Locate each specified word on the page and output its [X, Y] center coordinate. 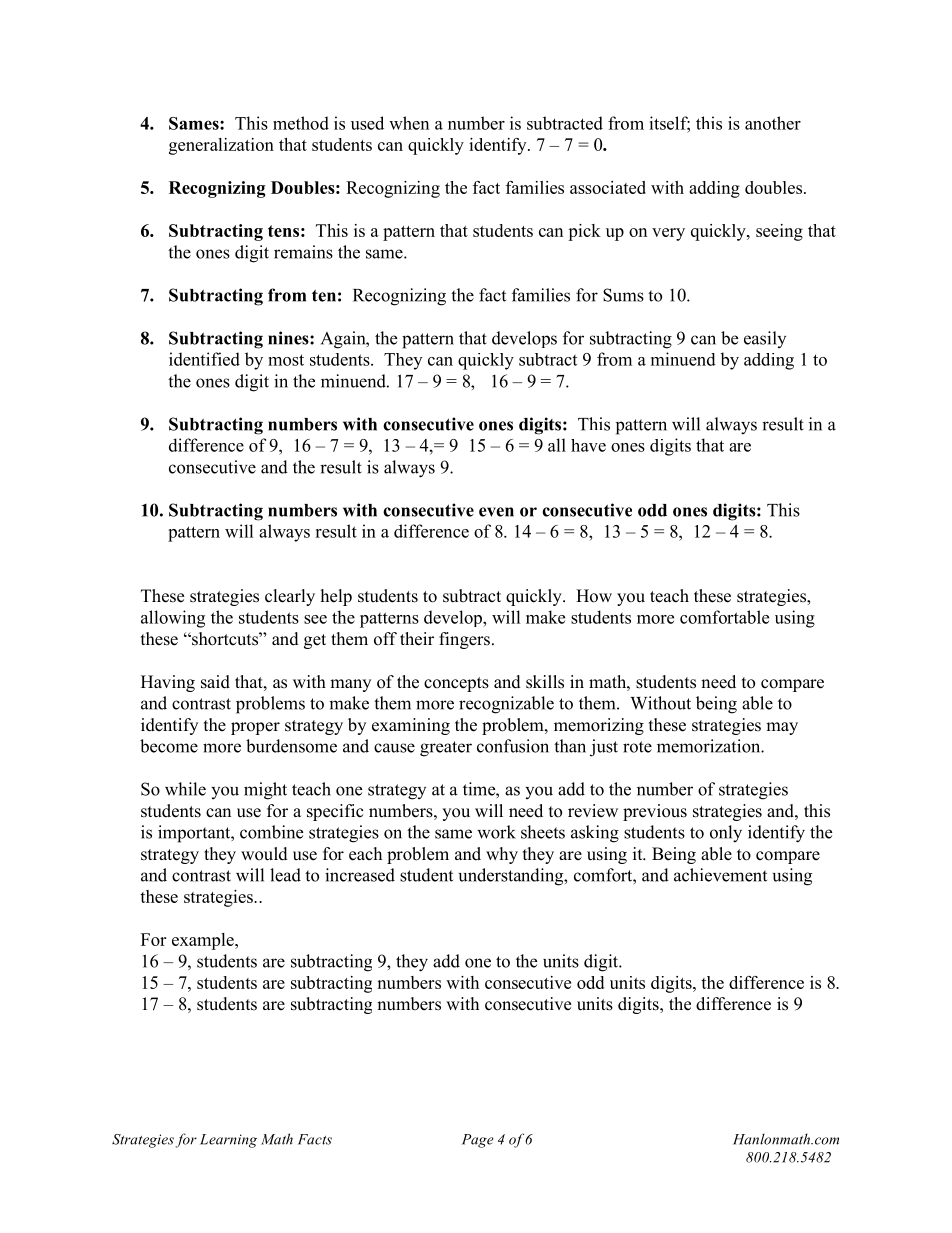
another [773, 123]
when [409, 123]
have [588, 445]
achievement [720, 875]
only [726, 834]
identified [204, 359]
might [265, 791]
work [496, 832]
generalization [221, 146]
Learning [228, 1141]
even [496, 512]
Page [478, 1141]
